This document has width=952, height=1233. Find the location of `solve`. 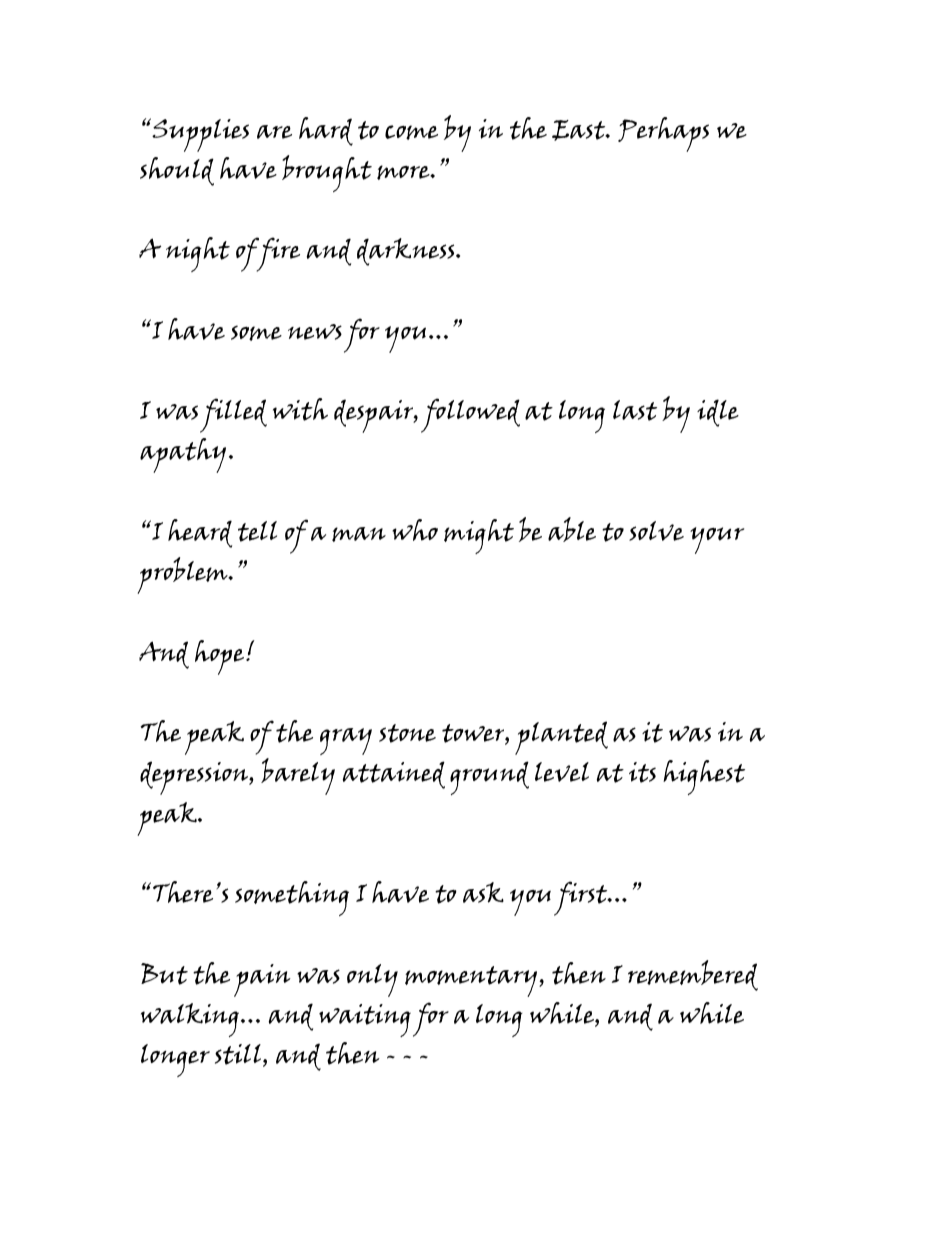

solve is located at coordinates (656, 531).
